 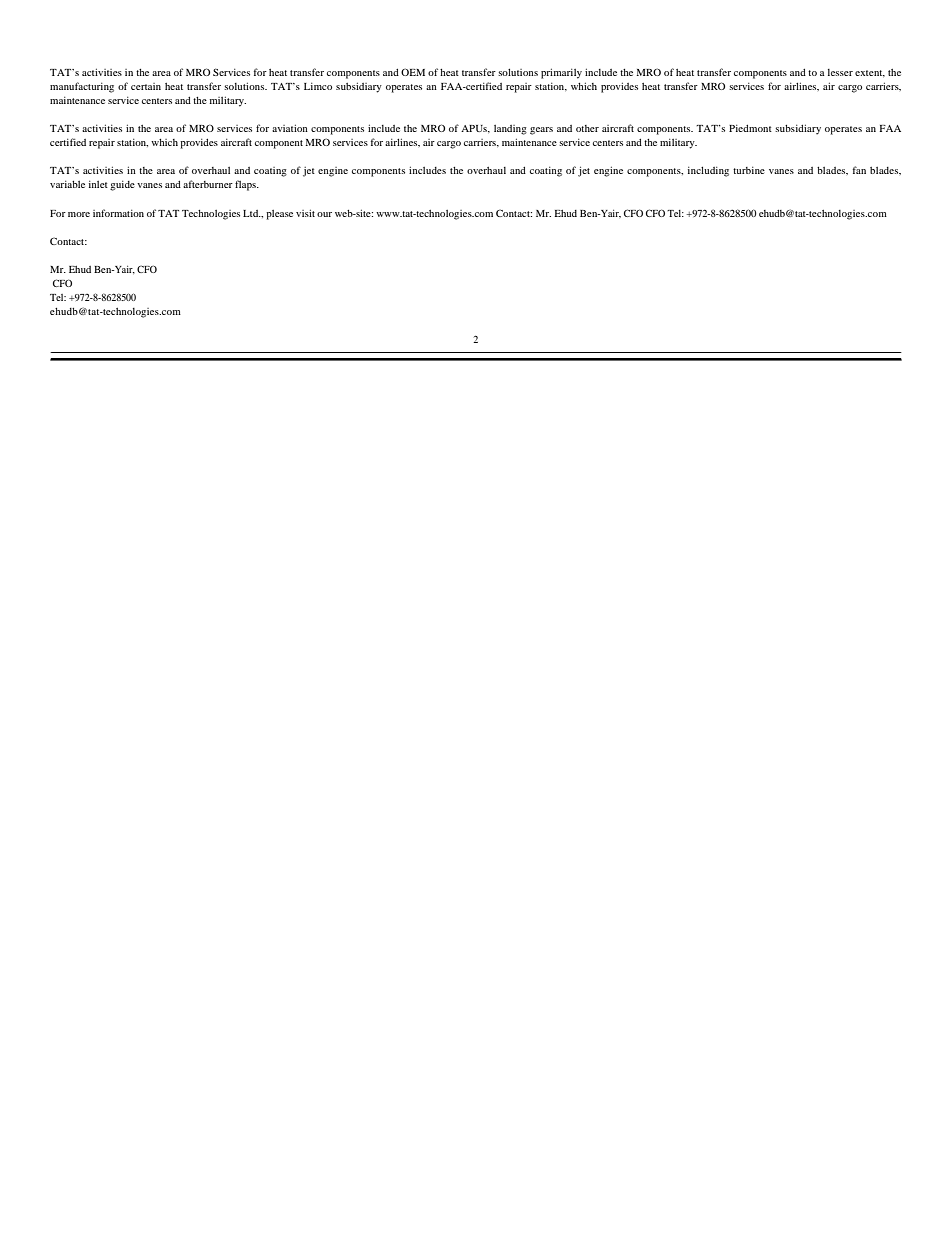 I want to click on certain, so click(x=146, y=86).
